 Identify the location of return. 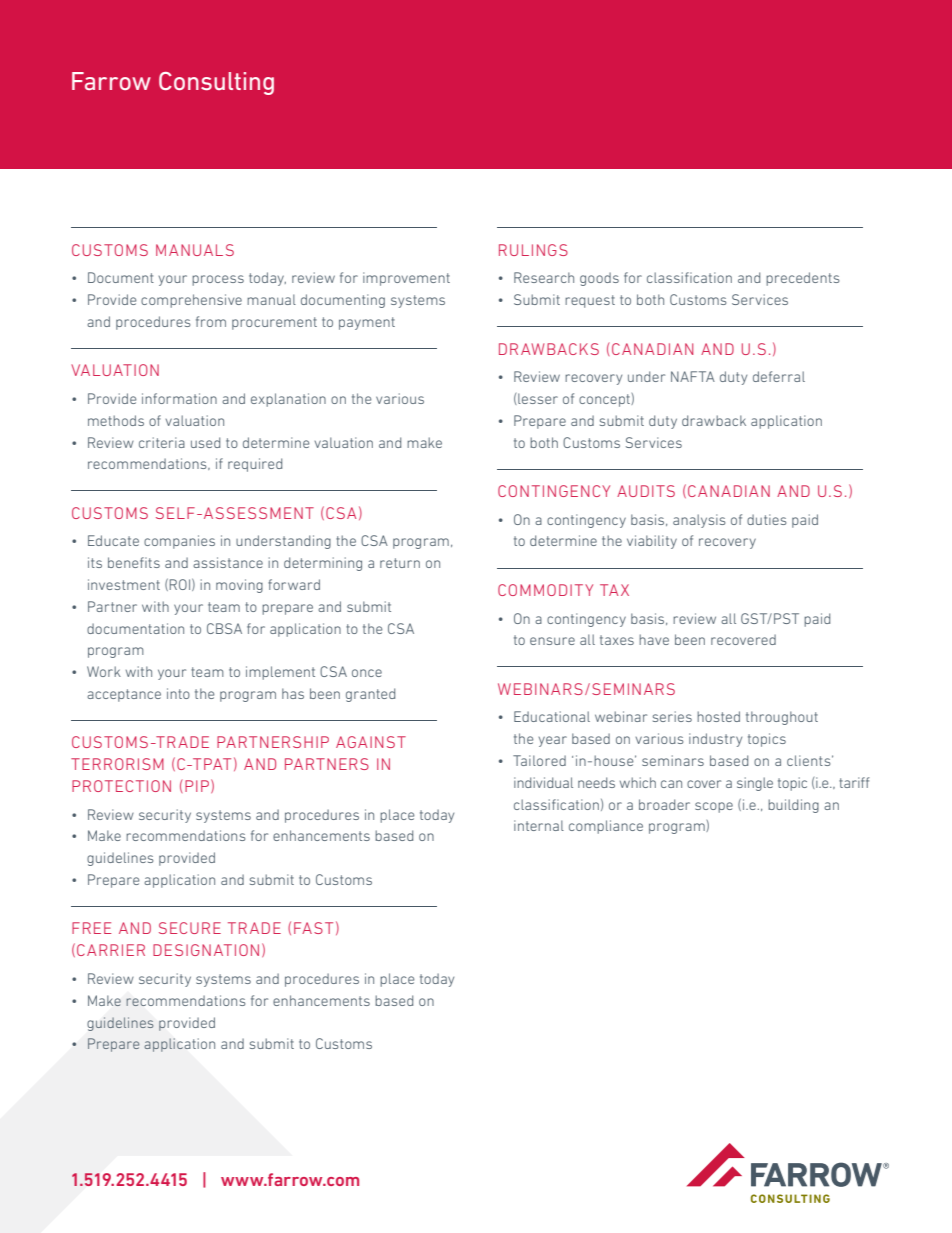
(400, 563).
